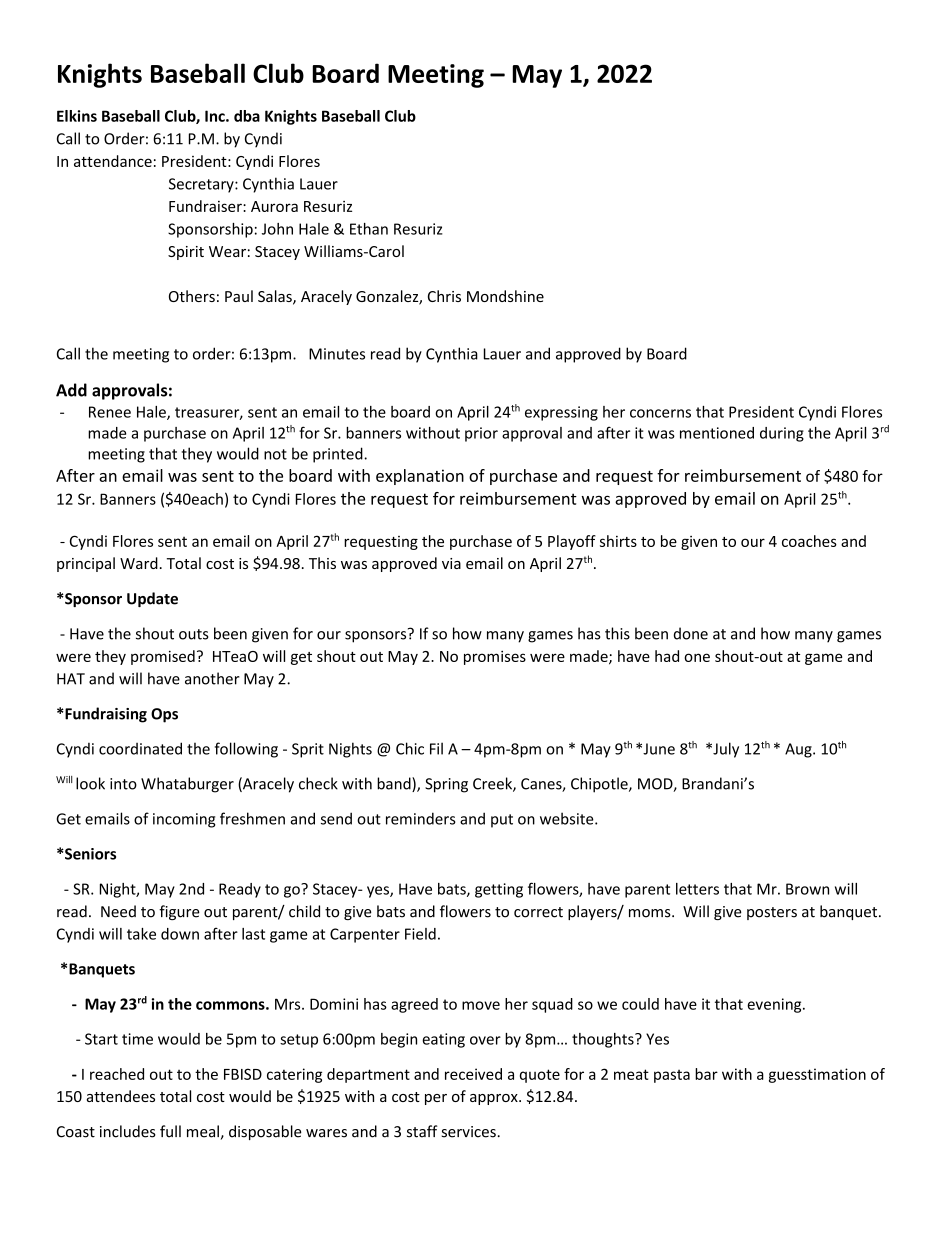 The image size is (952, 1233). What do you see at coordinates (697, 889) in the page?
I see `letters` at bounding box center [697, 889].
